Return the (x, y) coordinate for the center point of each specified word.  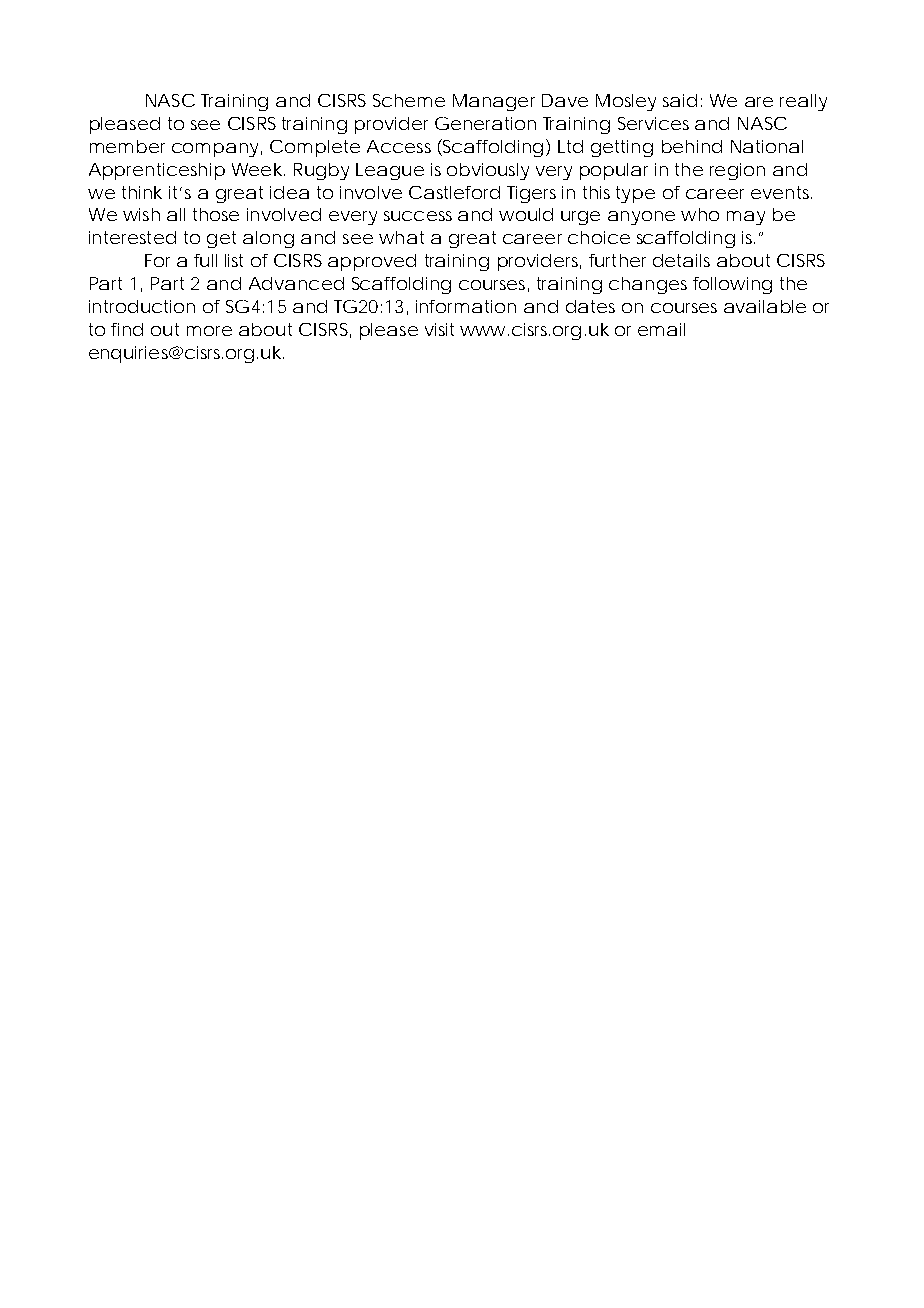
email (661, 329)
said (679, 100)
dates (590, 306)
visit (439, 329)
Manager (494, 102)
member (127, 146)
